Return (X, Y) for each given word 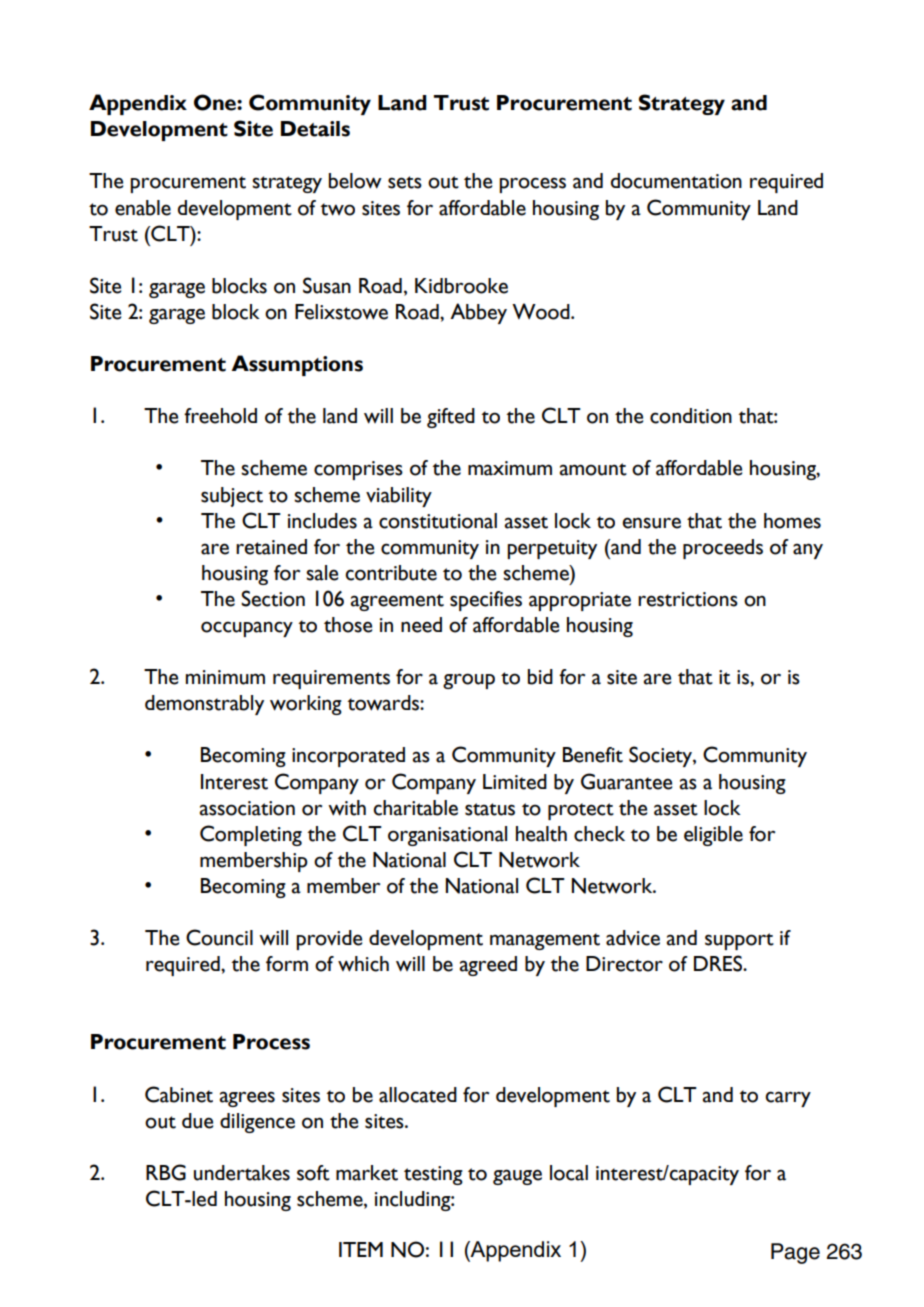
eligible (713, 836)
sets (405, 182)
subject (232, 497)
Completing (251, 835)
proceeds (723, 549)
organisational (447, 836)
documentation (676, 181)
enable (143, 208)
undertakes (242, 1173)
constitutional (438, 521)
